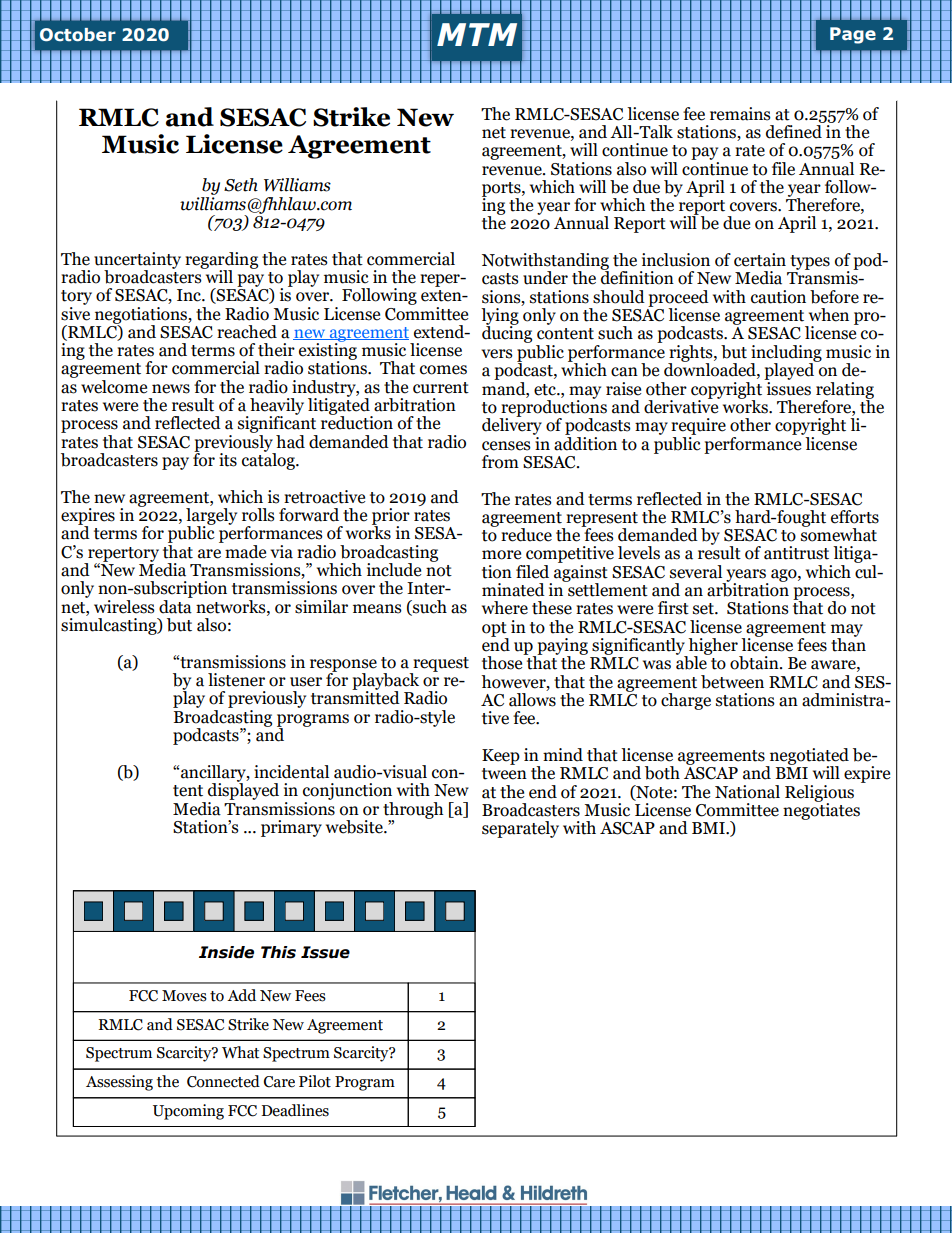 This screenshot has width=952, height=1233. I want to click on Upcoming, so click(188, 1112).
